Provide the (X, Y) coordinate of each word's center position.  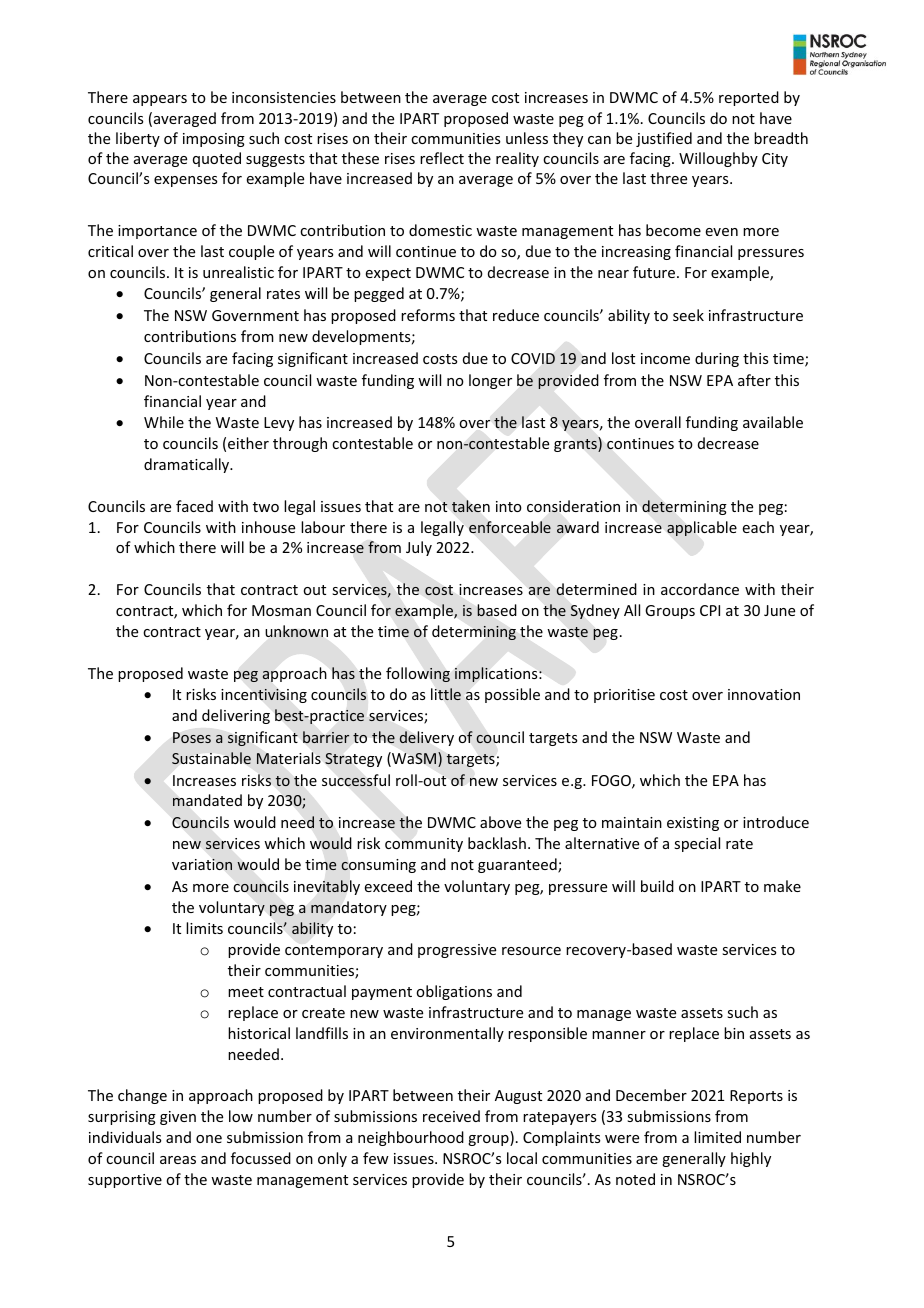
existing (693, 824)
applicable (702, 528)
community (424, 845)
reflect (442, 158)
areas (178, 1160)
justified (664, 139)
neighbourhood (411, 1138)
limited (717, 1137)
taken (471, 506)
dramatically (188, 465)
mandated (207, 800)
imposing (214, 140)
